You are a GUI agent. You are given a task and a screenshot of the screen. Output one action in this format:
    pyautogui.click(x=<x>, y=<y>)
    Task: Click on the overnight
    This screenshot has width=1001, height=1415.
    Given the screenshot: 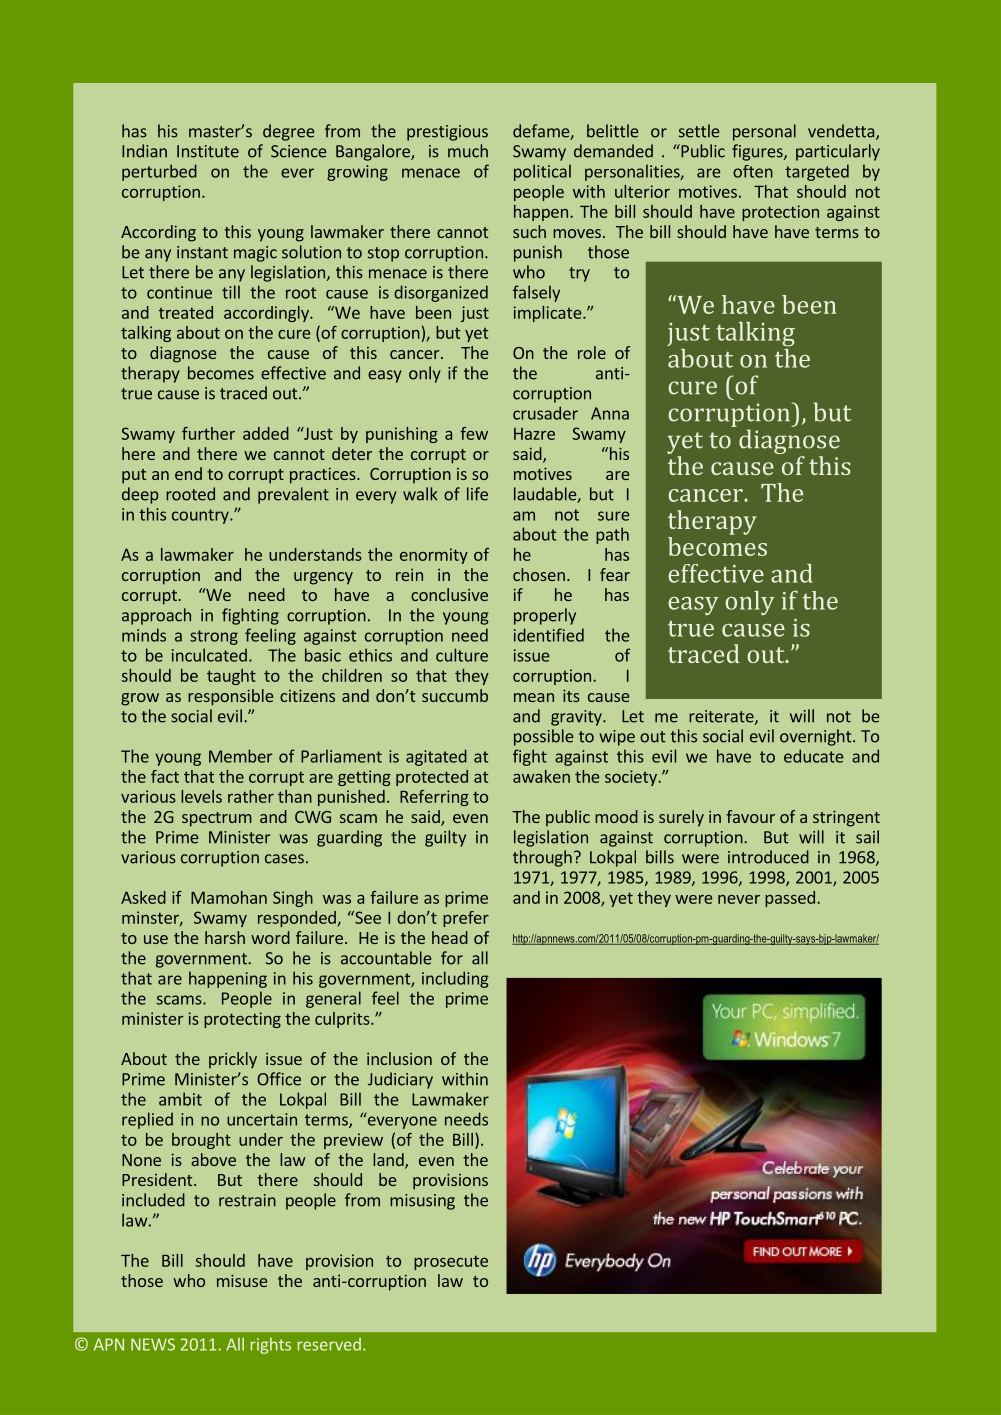 What is the action you would take?
    pyautogui.click(x=817, y=737)
